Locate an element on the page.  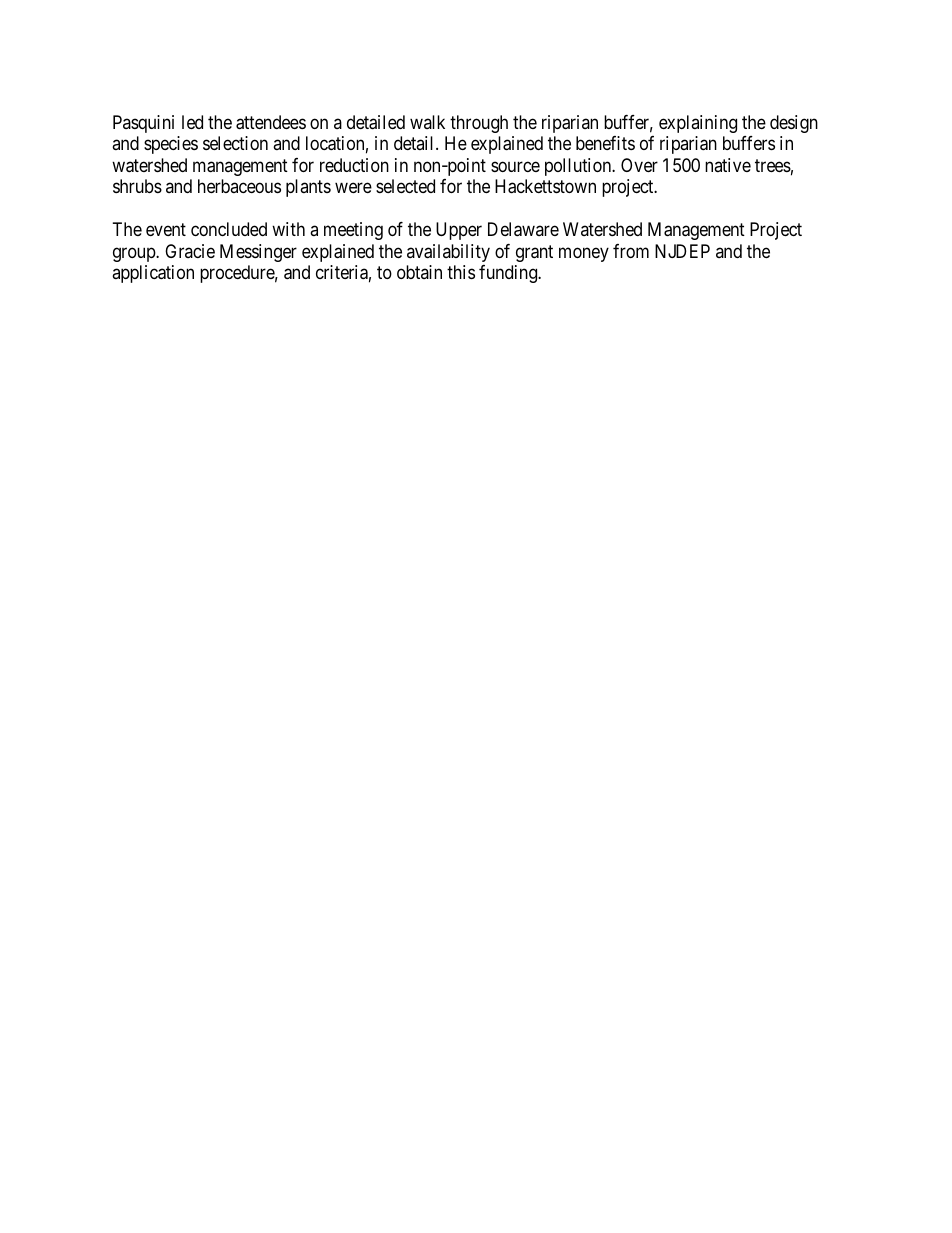
source is located at coordinates (515, 166).
